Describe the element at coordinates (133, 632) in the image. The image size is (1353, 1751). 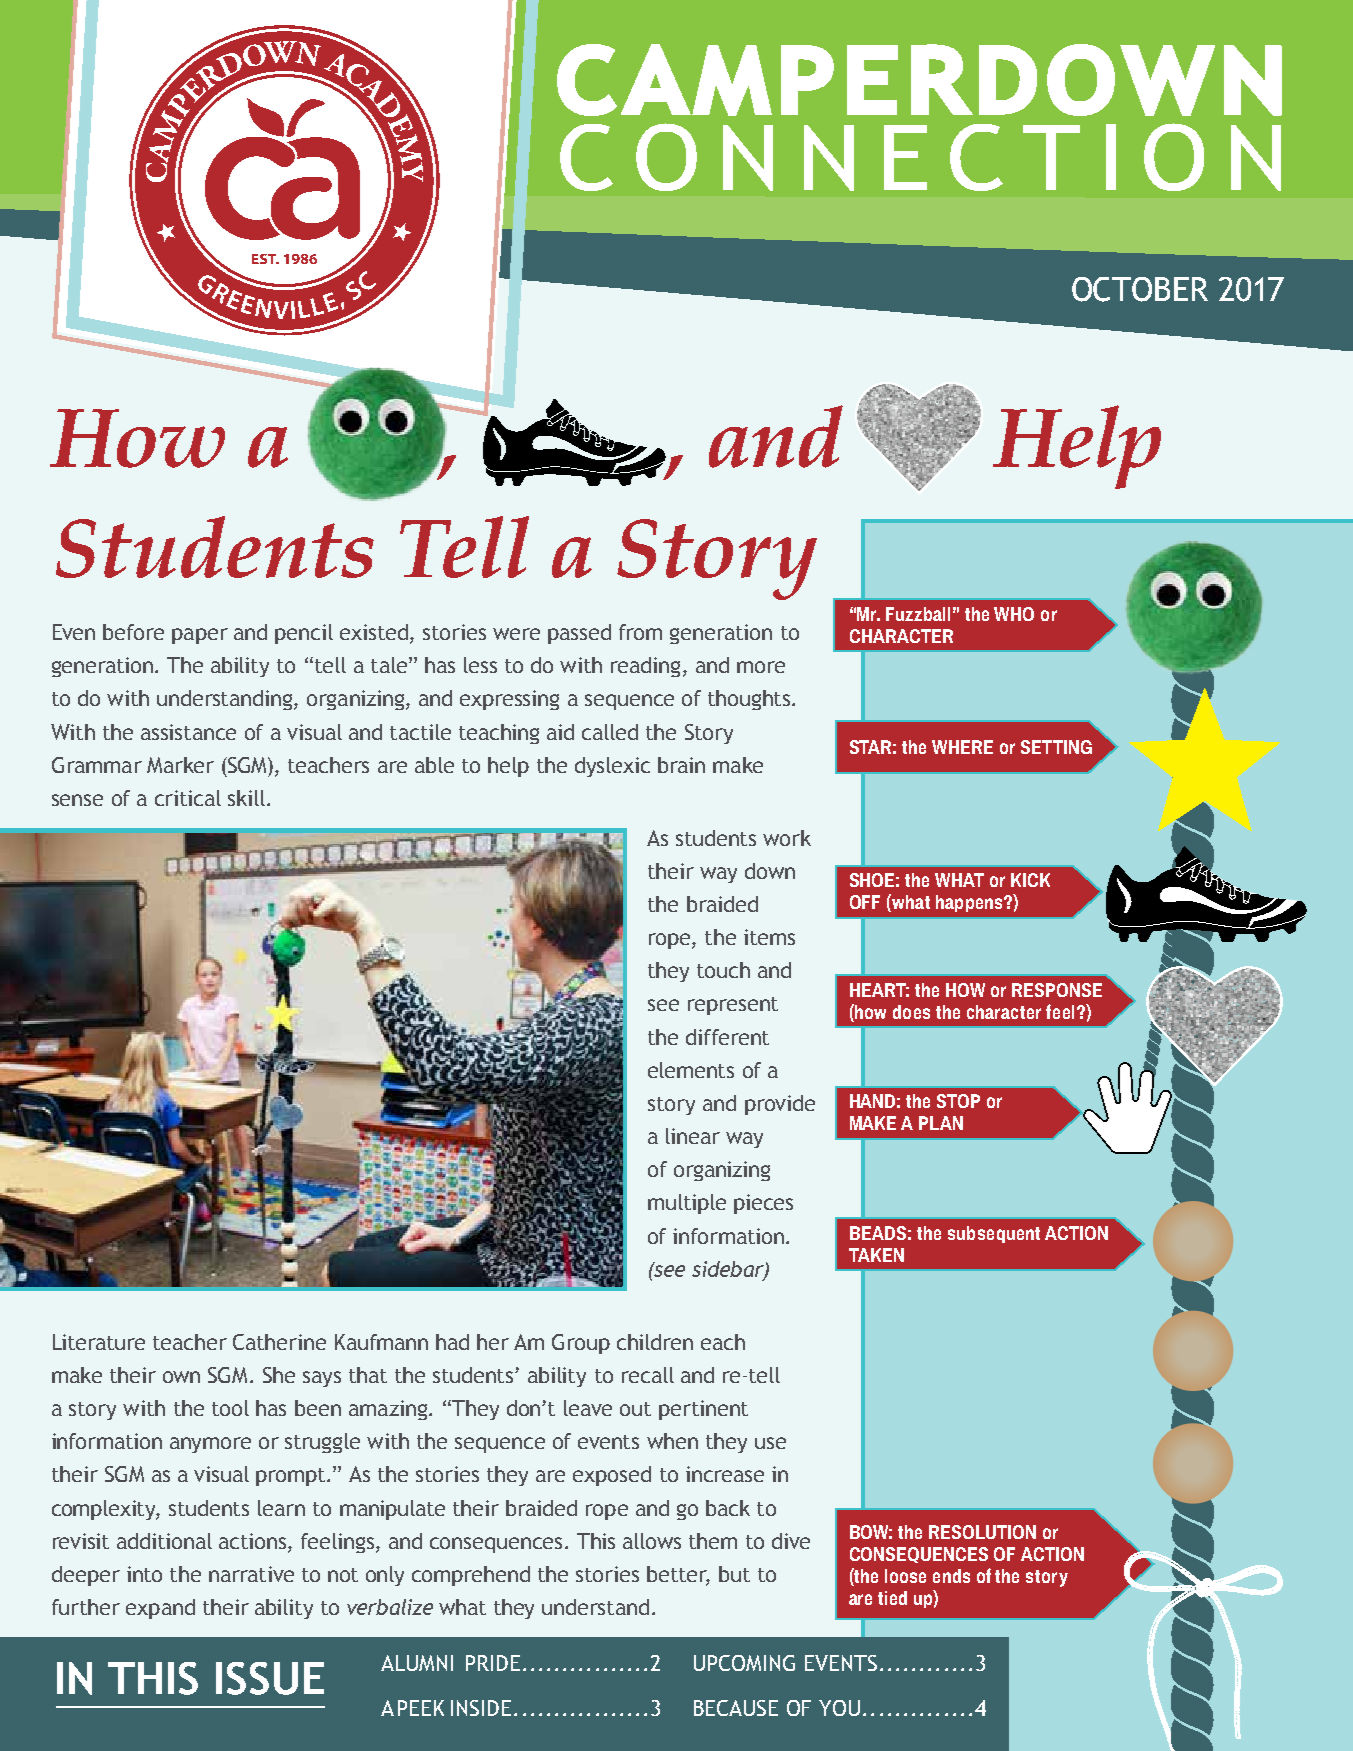
I see `before` at that location.
